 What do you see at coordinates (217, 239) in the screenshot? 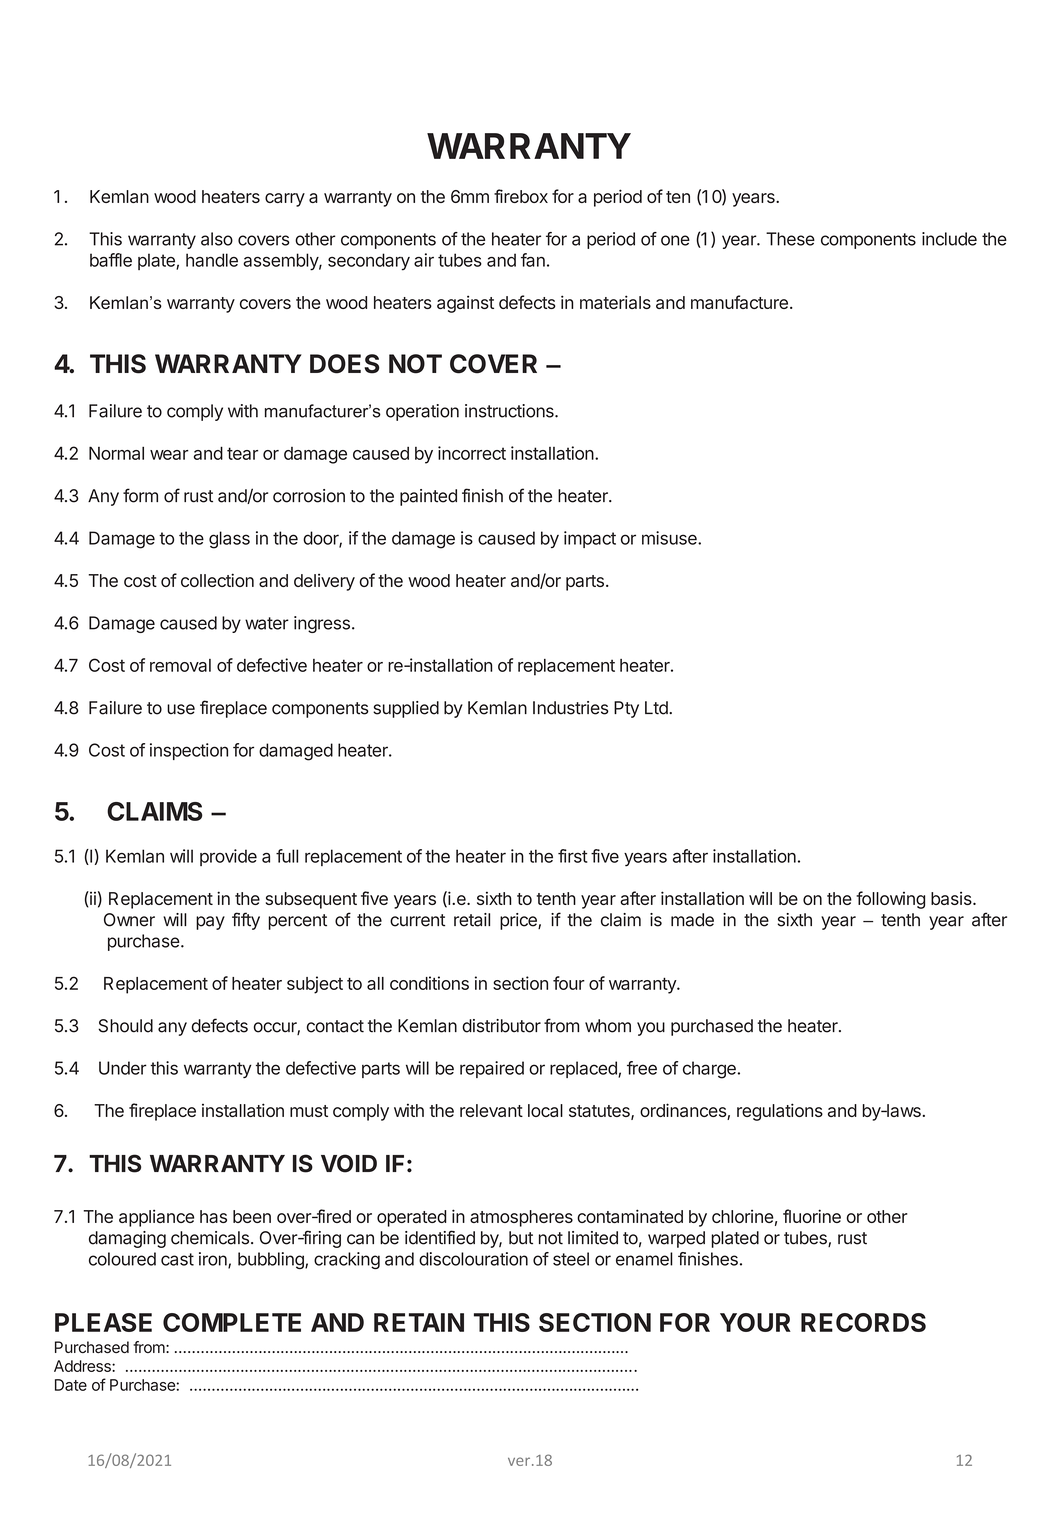
I see `also` at bounding box center [217, 239].
